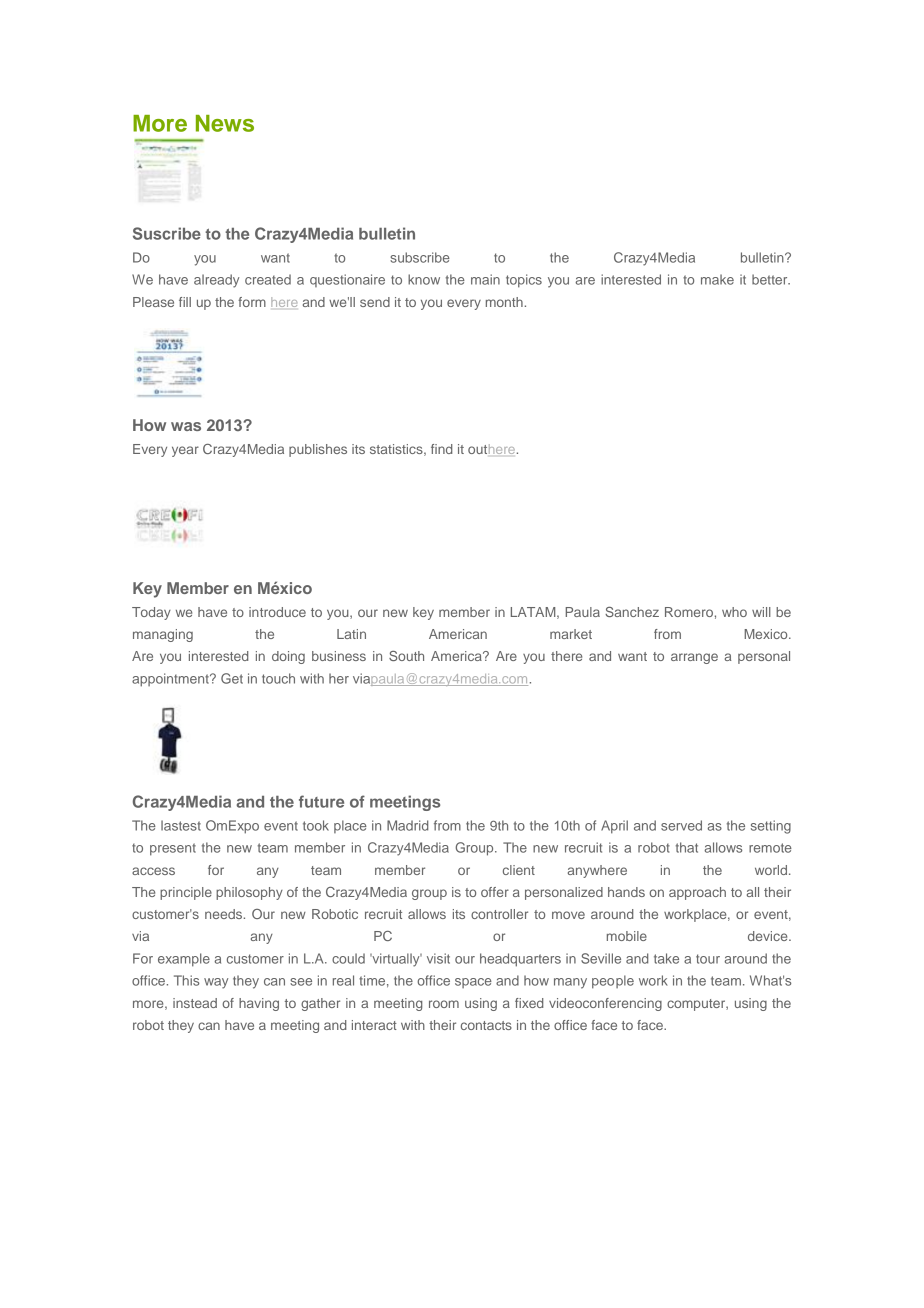 The height and width of the screenshot is (1308, 924). Describe the element at coordinates (216, 983) in the screenshot. I see `way` at that location.
